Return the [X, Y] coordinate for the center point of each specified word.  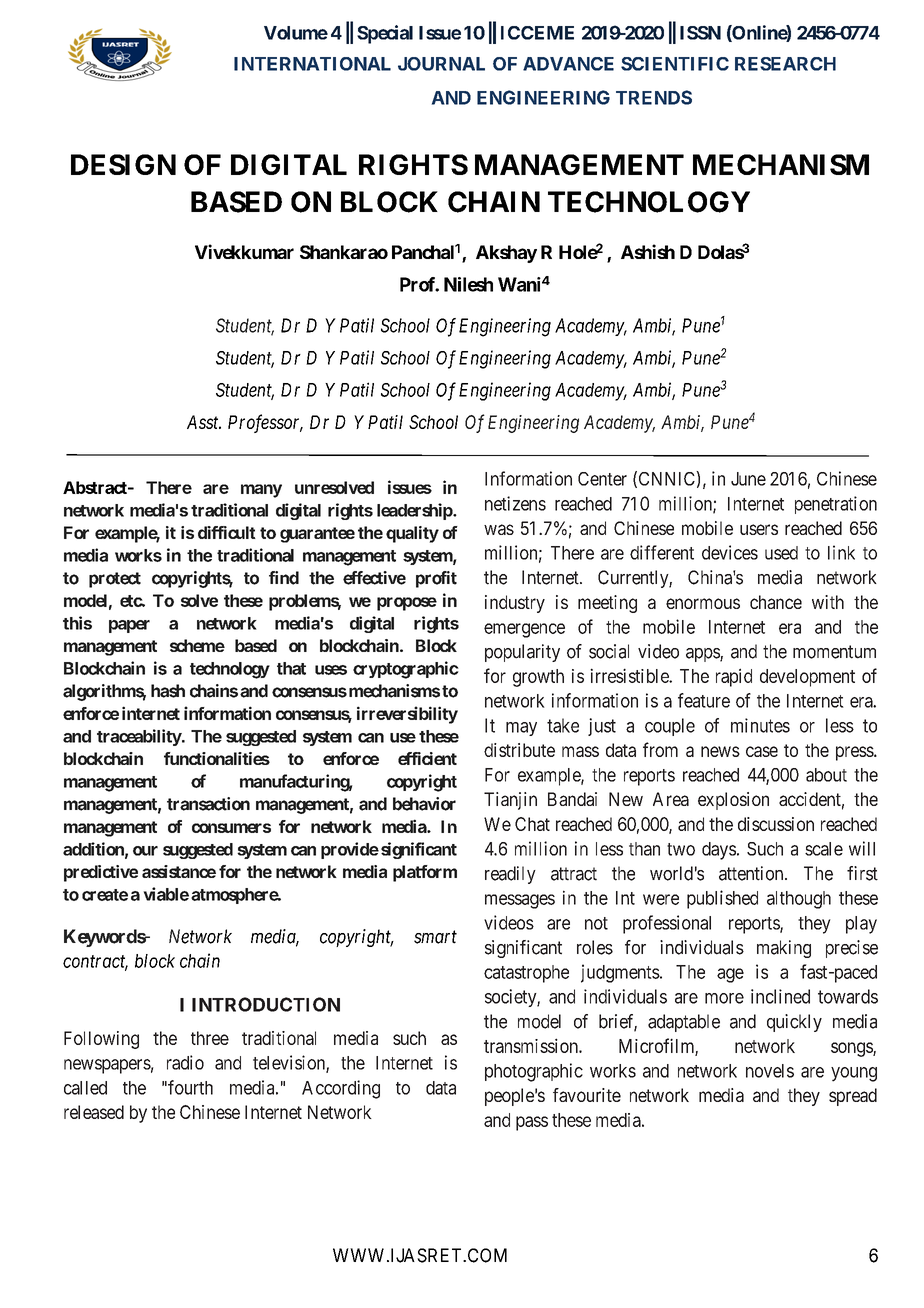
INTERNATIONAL [312, 64]
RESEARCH [785, 64]
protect [115, 580]
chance [776, 602]
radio [185, 1062]
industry [515, 604]
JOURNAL [441, 64]
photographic [534, 1072]
